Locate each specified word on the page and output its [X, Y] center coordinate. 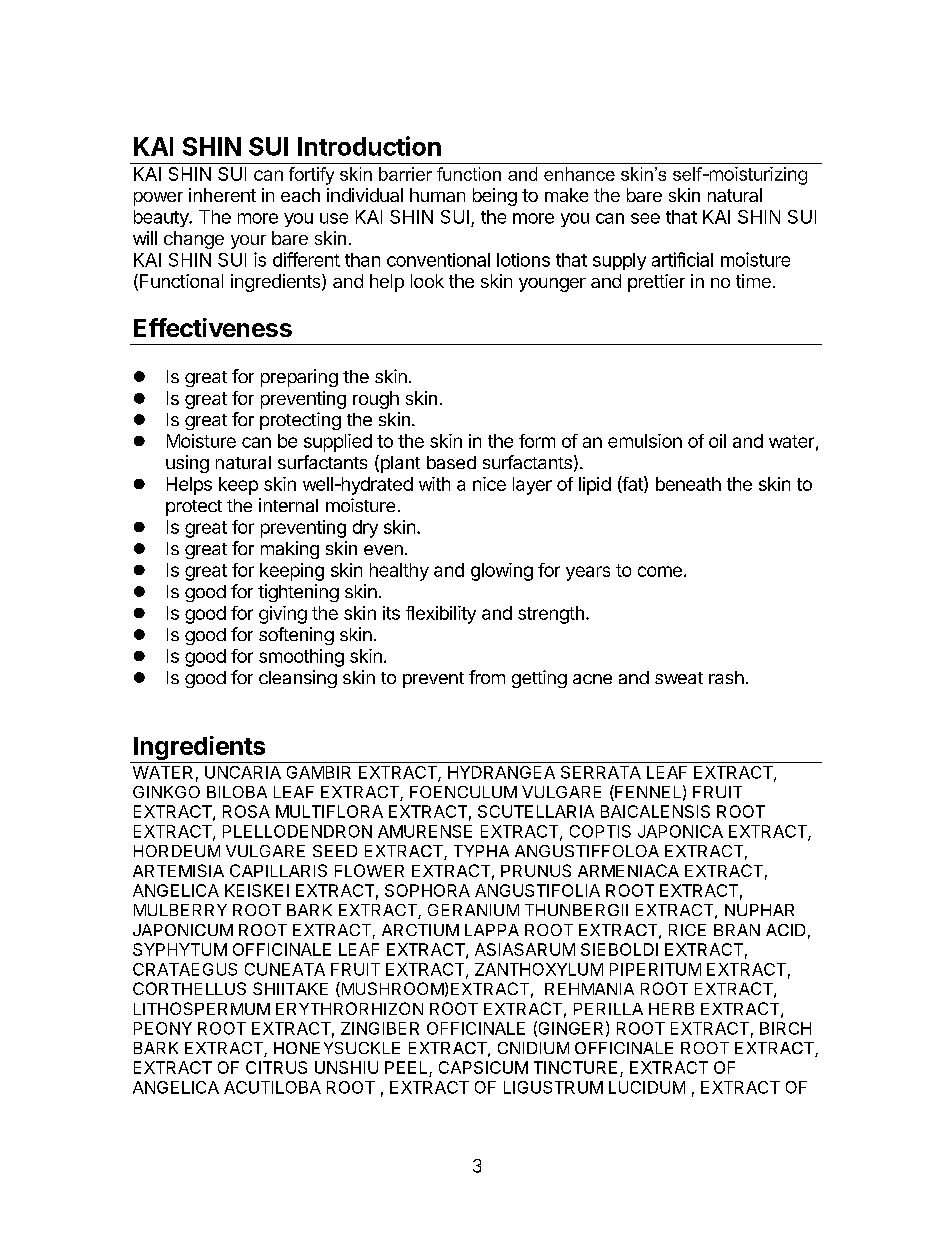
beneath [688, 484]
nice [489, 484]
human [437, 195]
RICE [687, 930]
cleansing [298, 679]
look [427, 281]
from [487, 677]
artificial [682, 259]
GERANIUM [473, 910]
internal [288, 505]
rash [726, 677]
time [753, 281]
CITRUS [276, 1067]
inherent [222, 195]
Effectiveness [213, 327]
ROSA [246, 811]
